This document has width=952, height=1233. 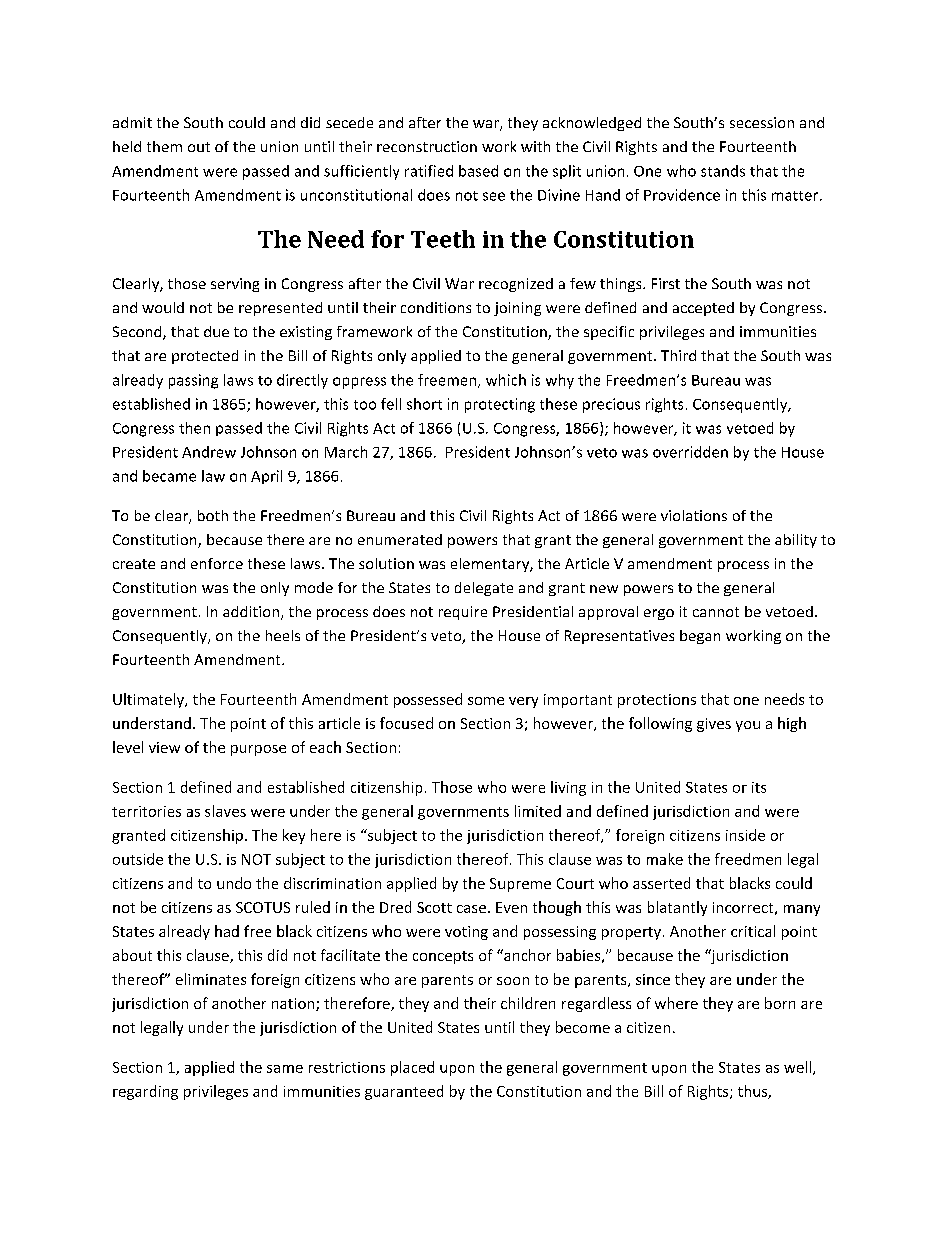 What do you see at coordinates (797, 1067) in the document?
I see `well` at bounding box center [797, 1067].
